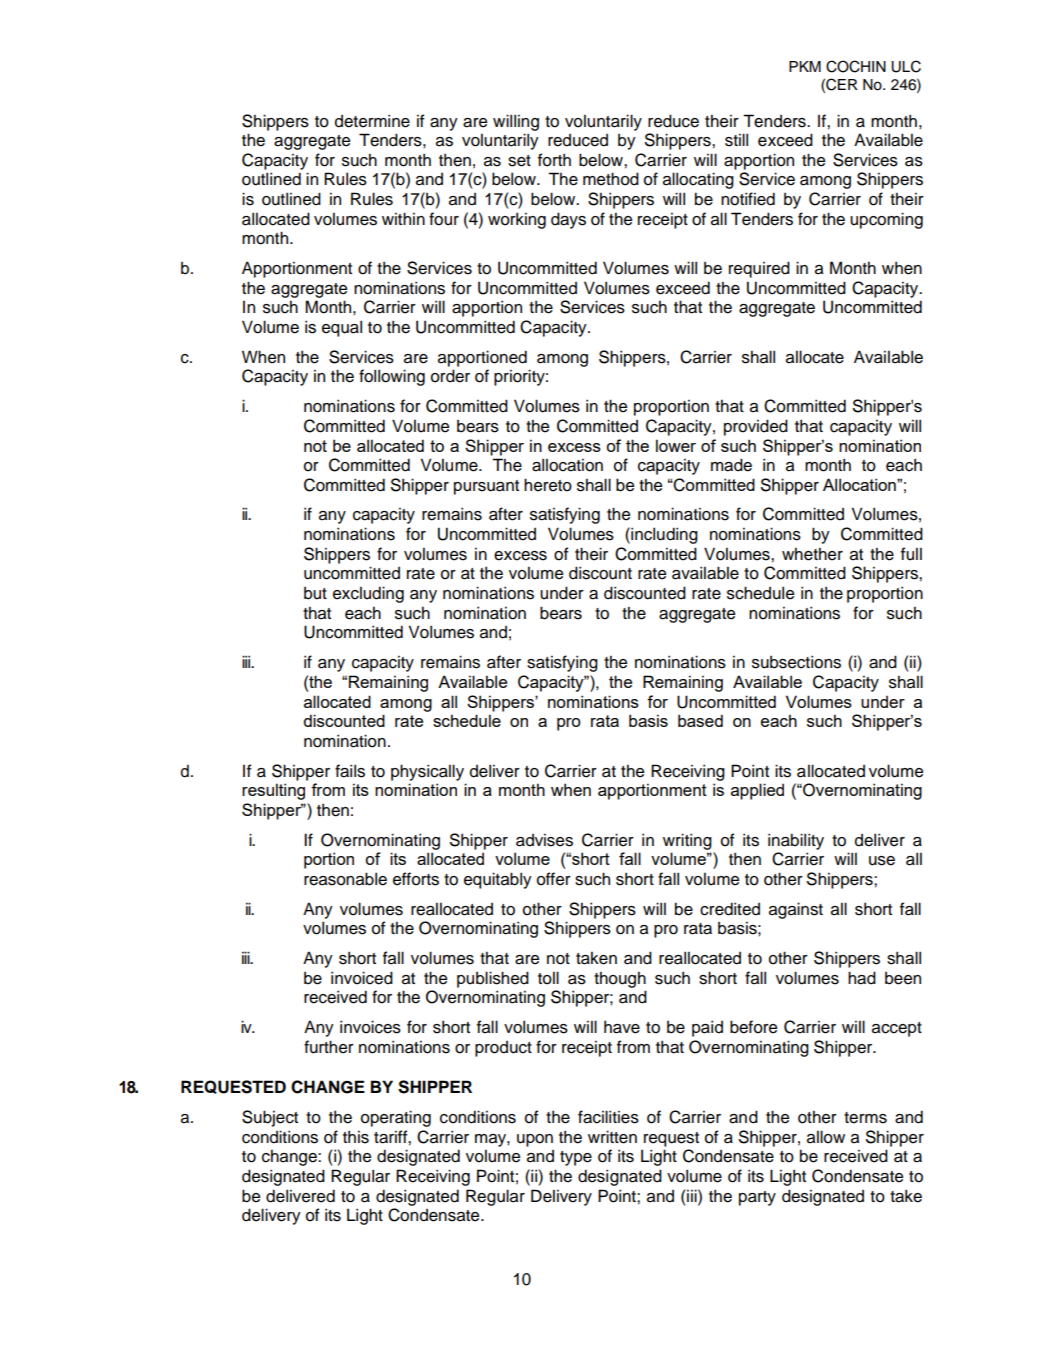 This screenshot has height=1351, width=1044. What do you see at coordinates (796, 662) in the screenshot?
I see `subsections` at bounding box center [796, 662].
